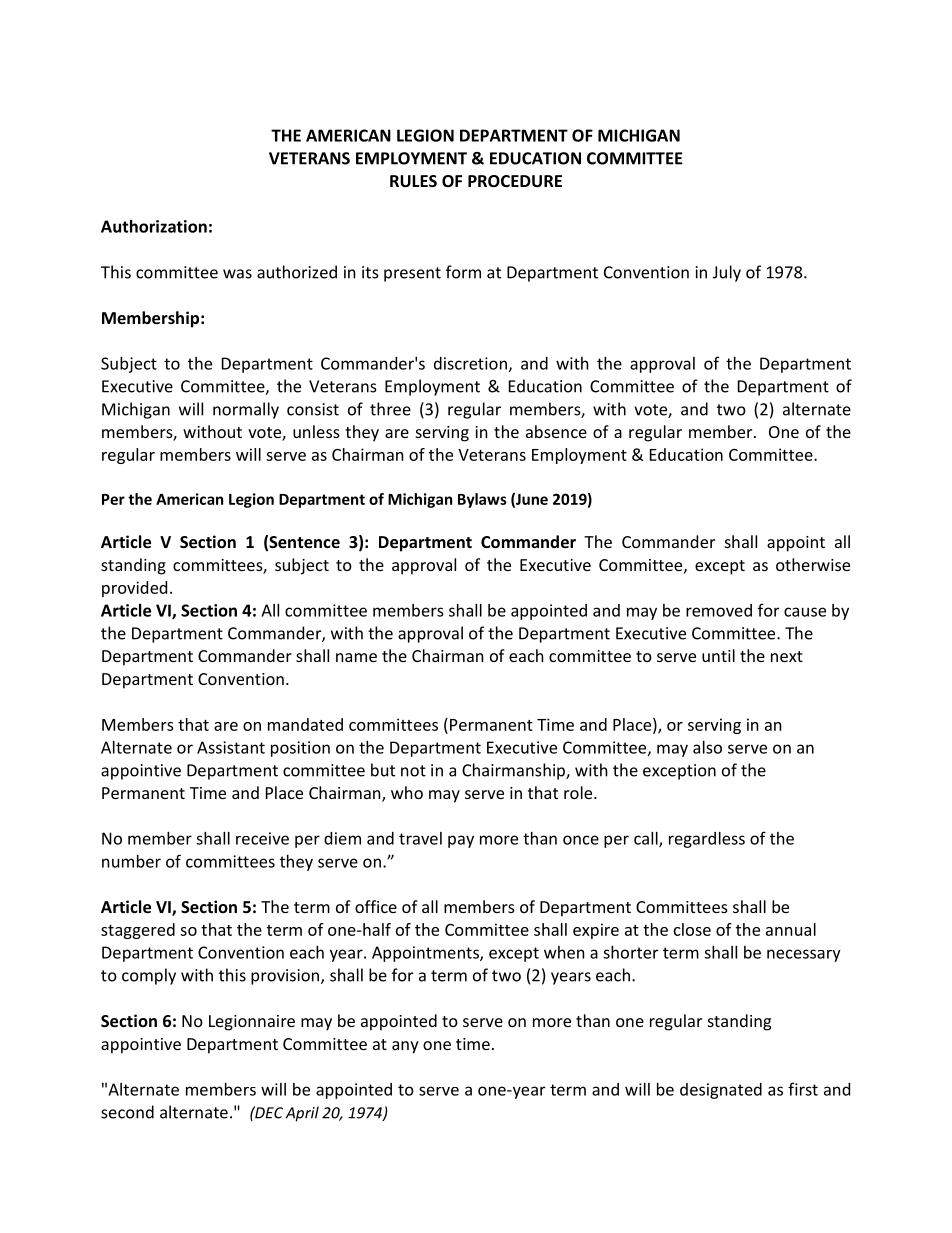 This page has height=1233, width=952. What do you see at coordinates (356, 657) in the page?
I see `name` at bounding box center [356, 657].
